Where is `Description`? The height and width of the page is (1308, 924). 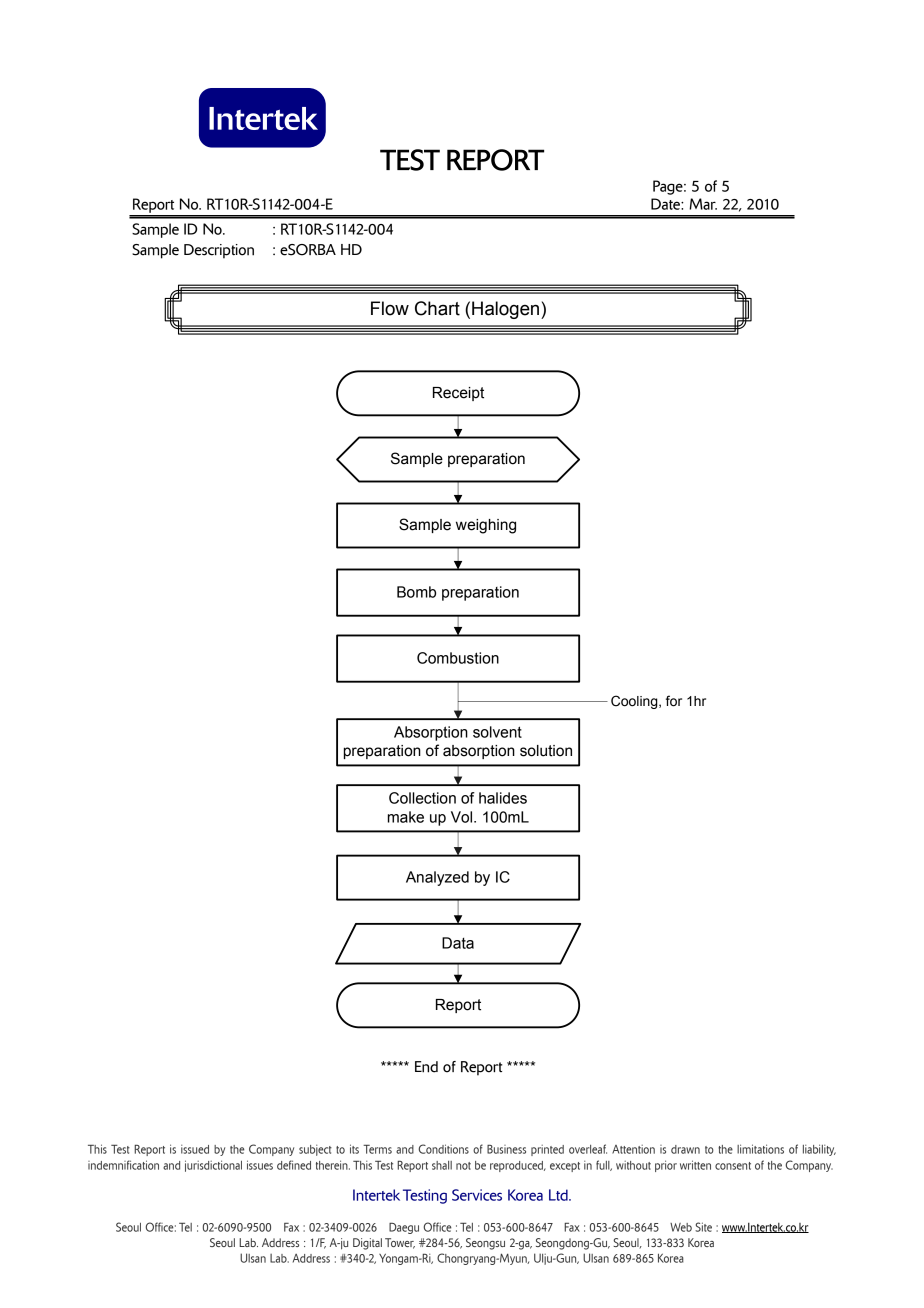
Description is located at coordinates (219, 251).
